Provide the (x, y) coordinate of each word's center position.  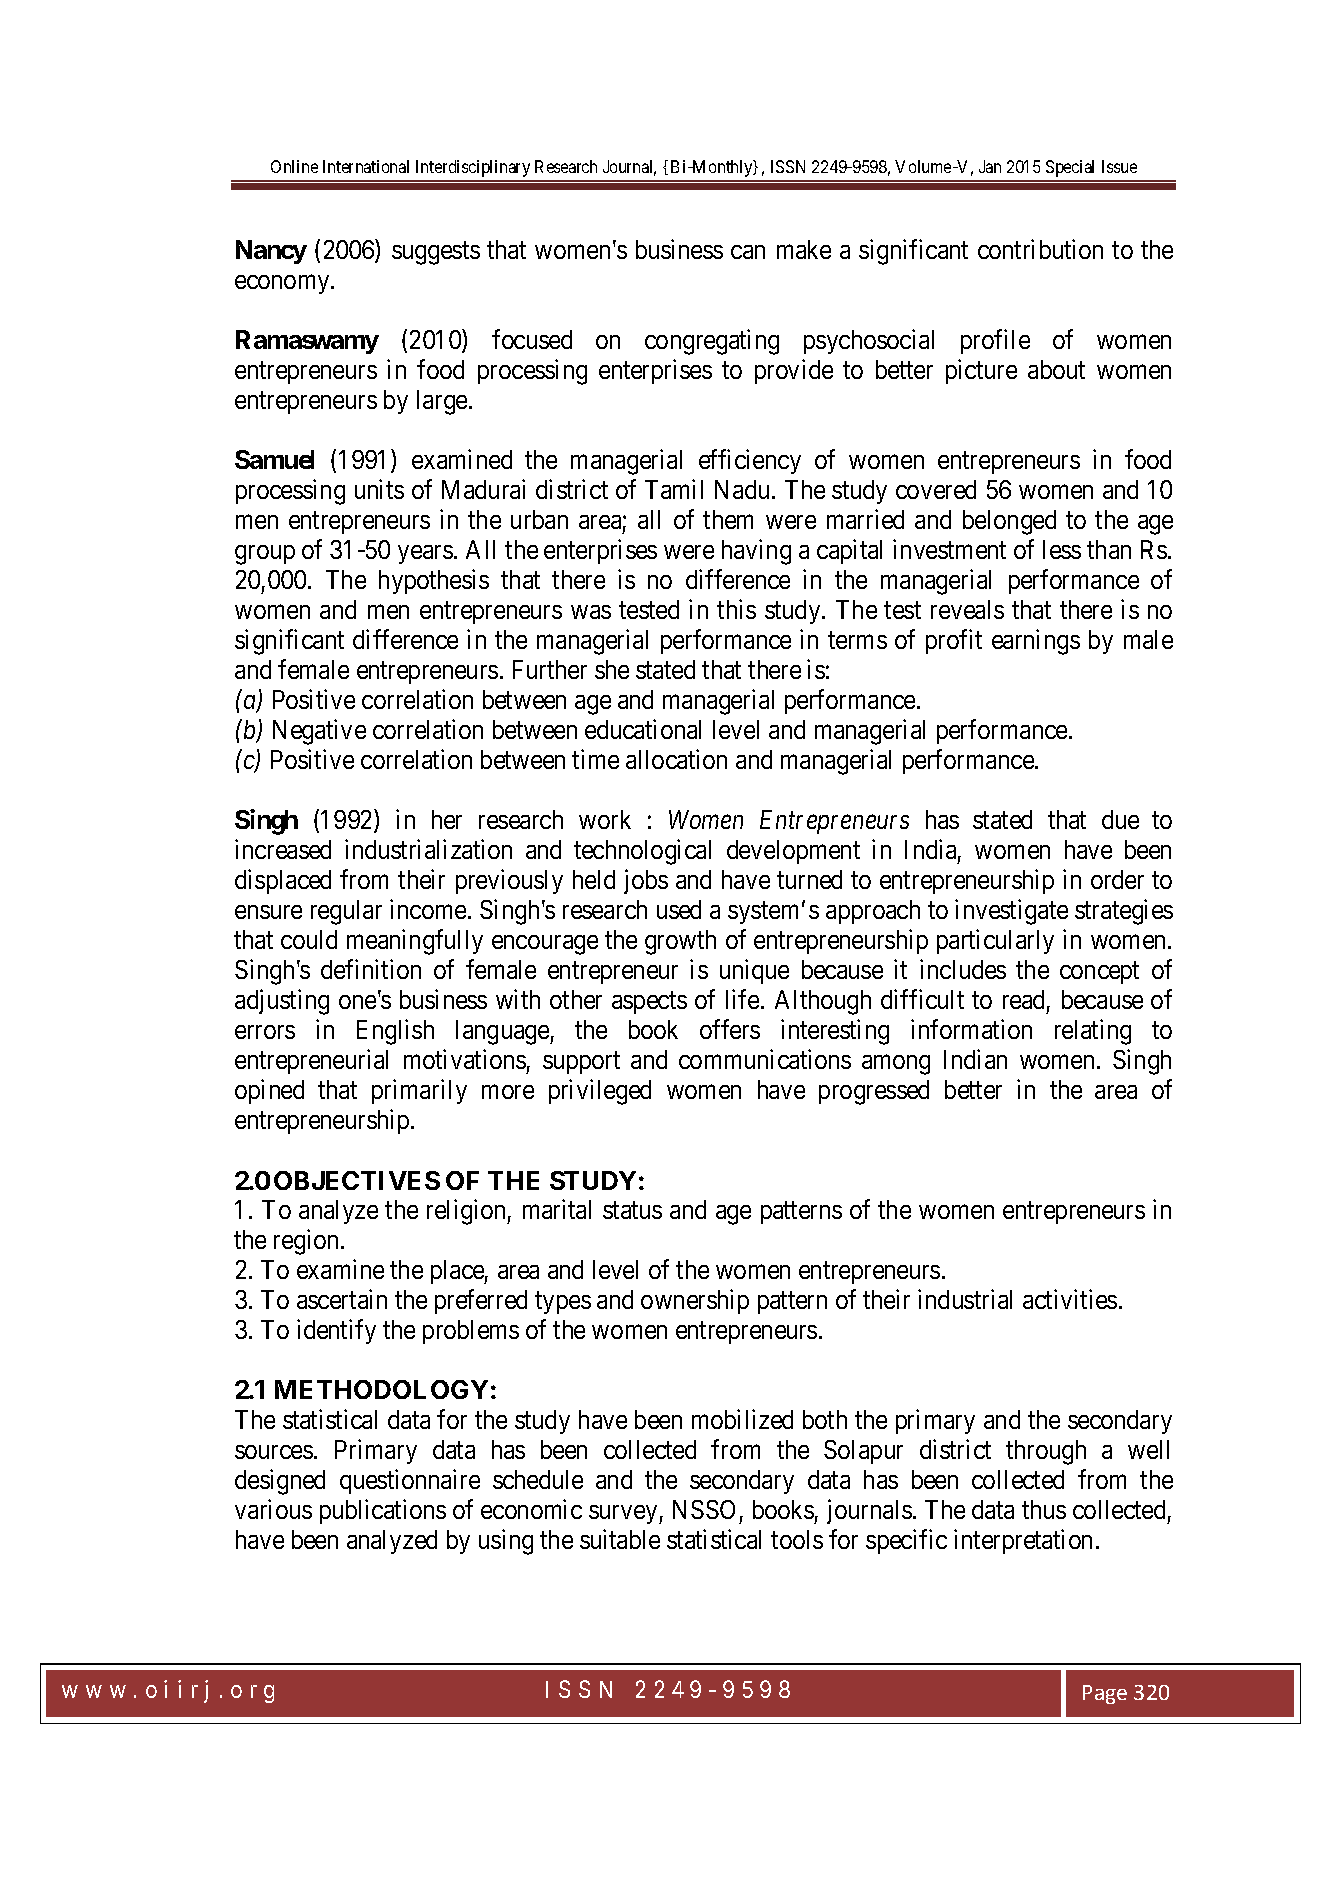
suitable (620, 1539)
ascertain (342, 1299)
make (804, 249)
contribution (1040, 249)
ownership (695, 1301)
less (1062, 549)
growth (680, 942)
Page (1105, 1694)
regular (346, 912)
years (425, 554)
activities (1070, 1299)
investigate (1011, 912)
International (366, 166)
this (736, 609)
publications (383, 1511)
